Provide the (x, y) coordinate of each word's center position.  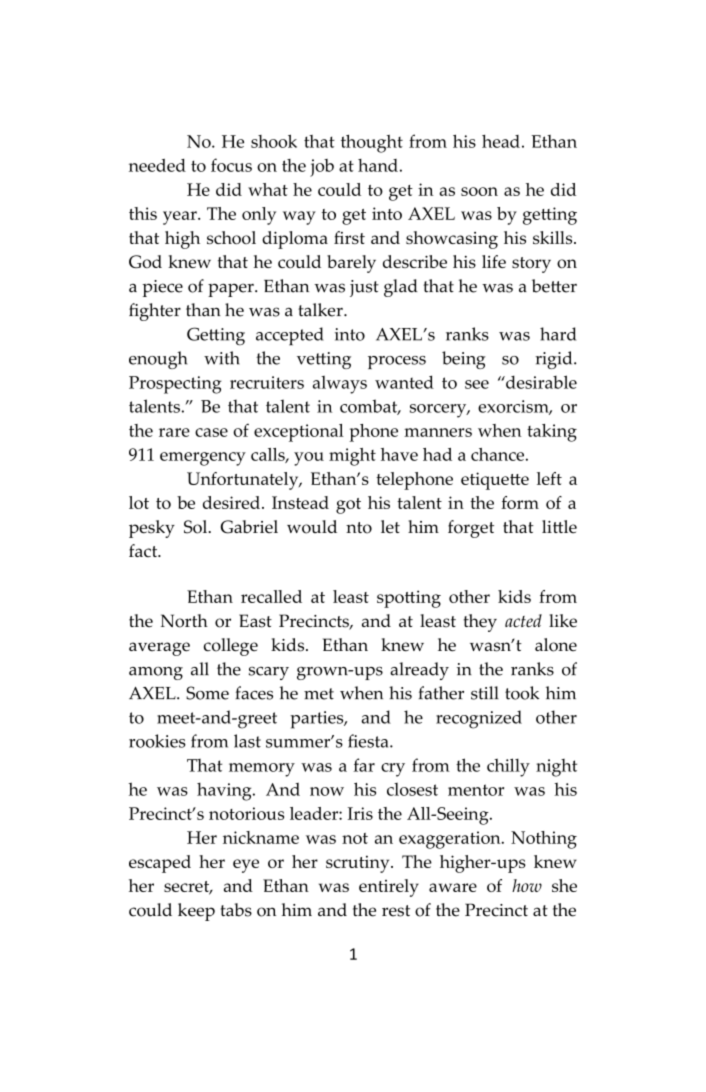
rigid (555, 360)
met (319, 694)
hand (378, 165)
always (340, 385)
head (501, 141)
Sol (197, 527)
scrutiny (359, 864)
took (522, 693)
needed (157, 165)
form (520, 502)
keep (196, 912)
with (222, 358)
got (348, 506)
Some (207, 693)
